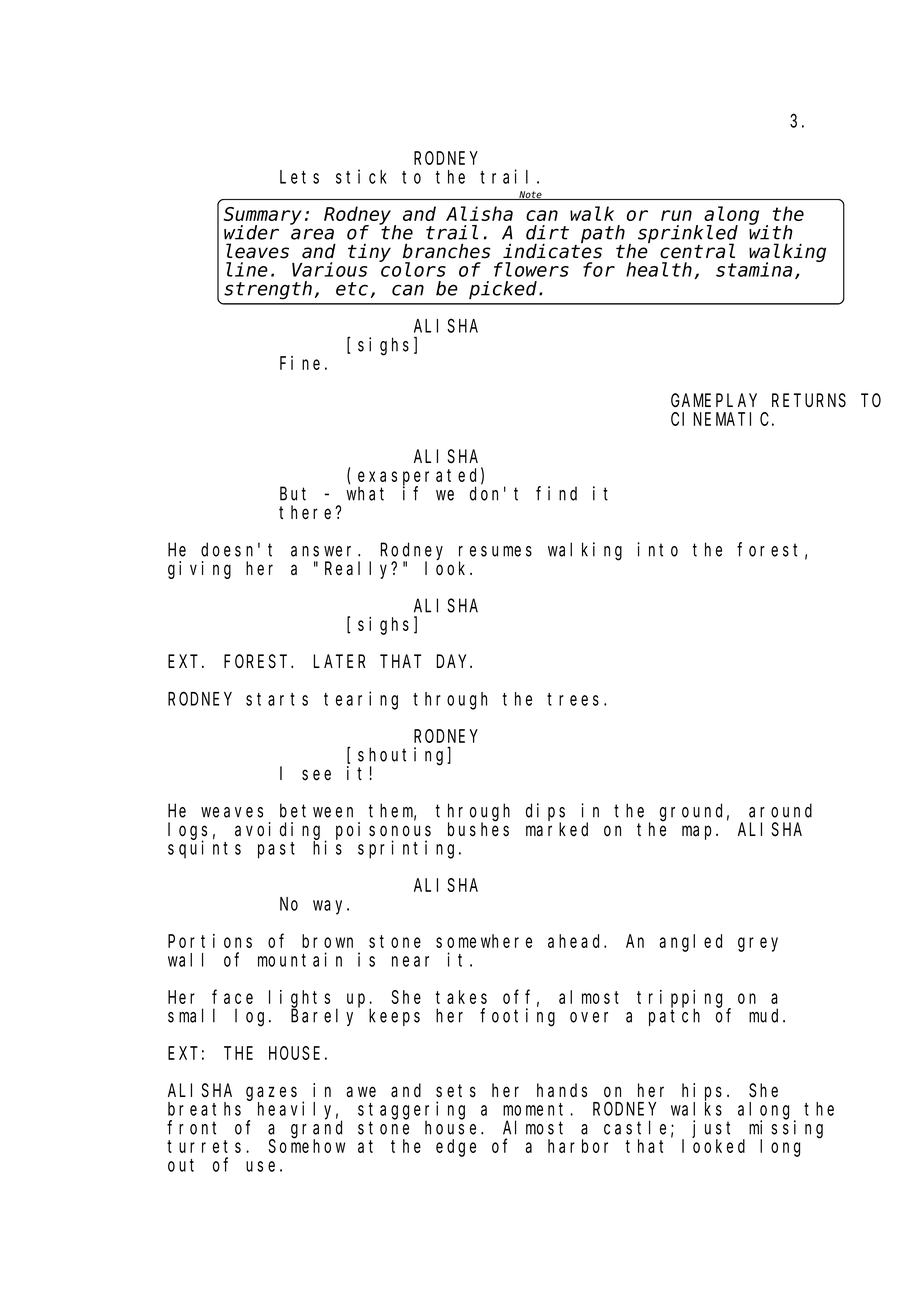 The image size is (924, 1308). What do you see at coordinates (657, 549) in the screenshot?
I see `into` at bounding box center [657, 549].
